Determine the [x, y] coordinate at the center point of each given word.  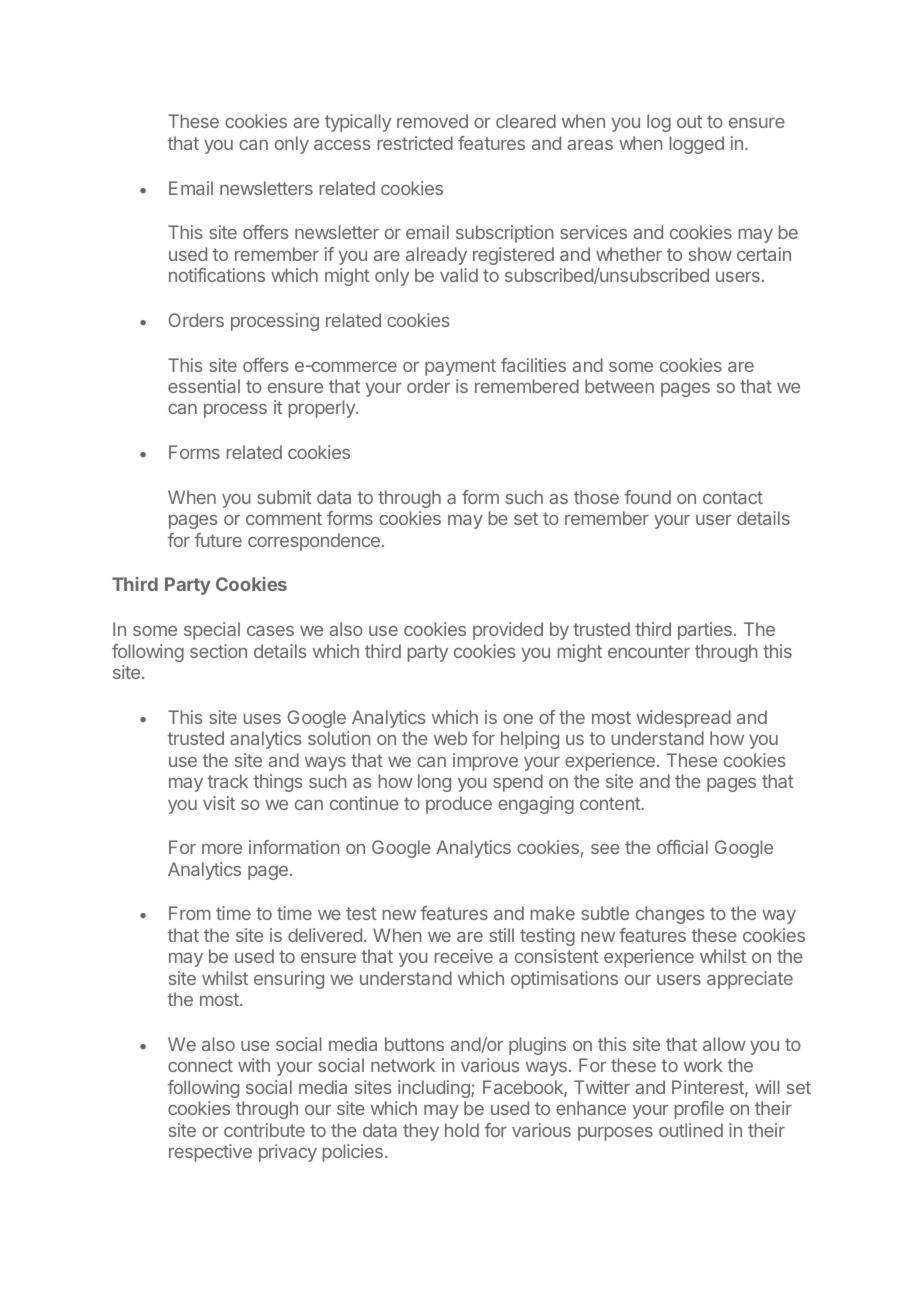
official [682, 847]
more [222, 848]
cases [270, 631]
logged [697, 145]
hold [462, 1130]
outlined [691, 1130]
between [619, 386]
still [501, 935]
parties [705, 631]
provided [508, 631]
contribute [264, 1130]
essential [204, 386]
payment [460, 367]
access [342, 145]
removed [432, 121]
